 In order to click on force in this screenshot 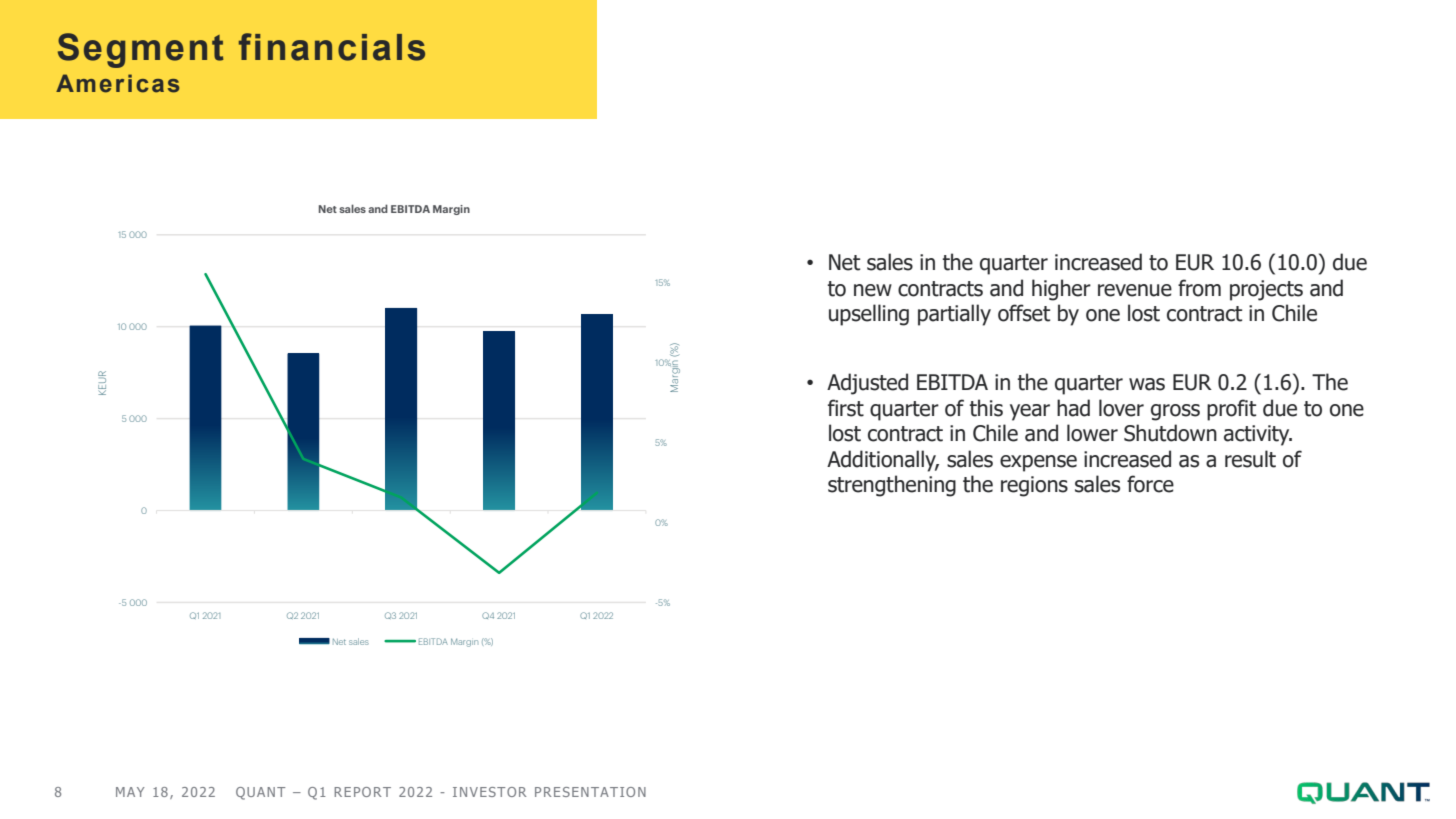, I will do `click(1150, 484)`.
